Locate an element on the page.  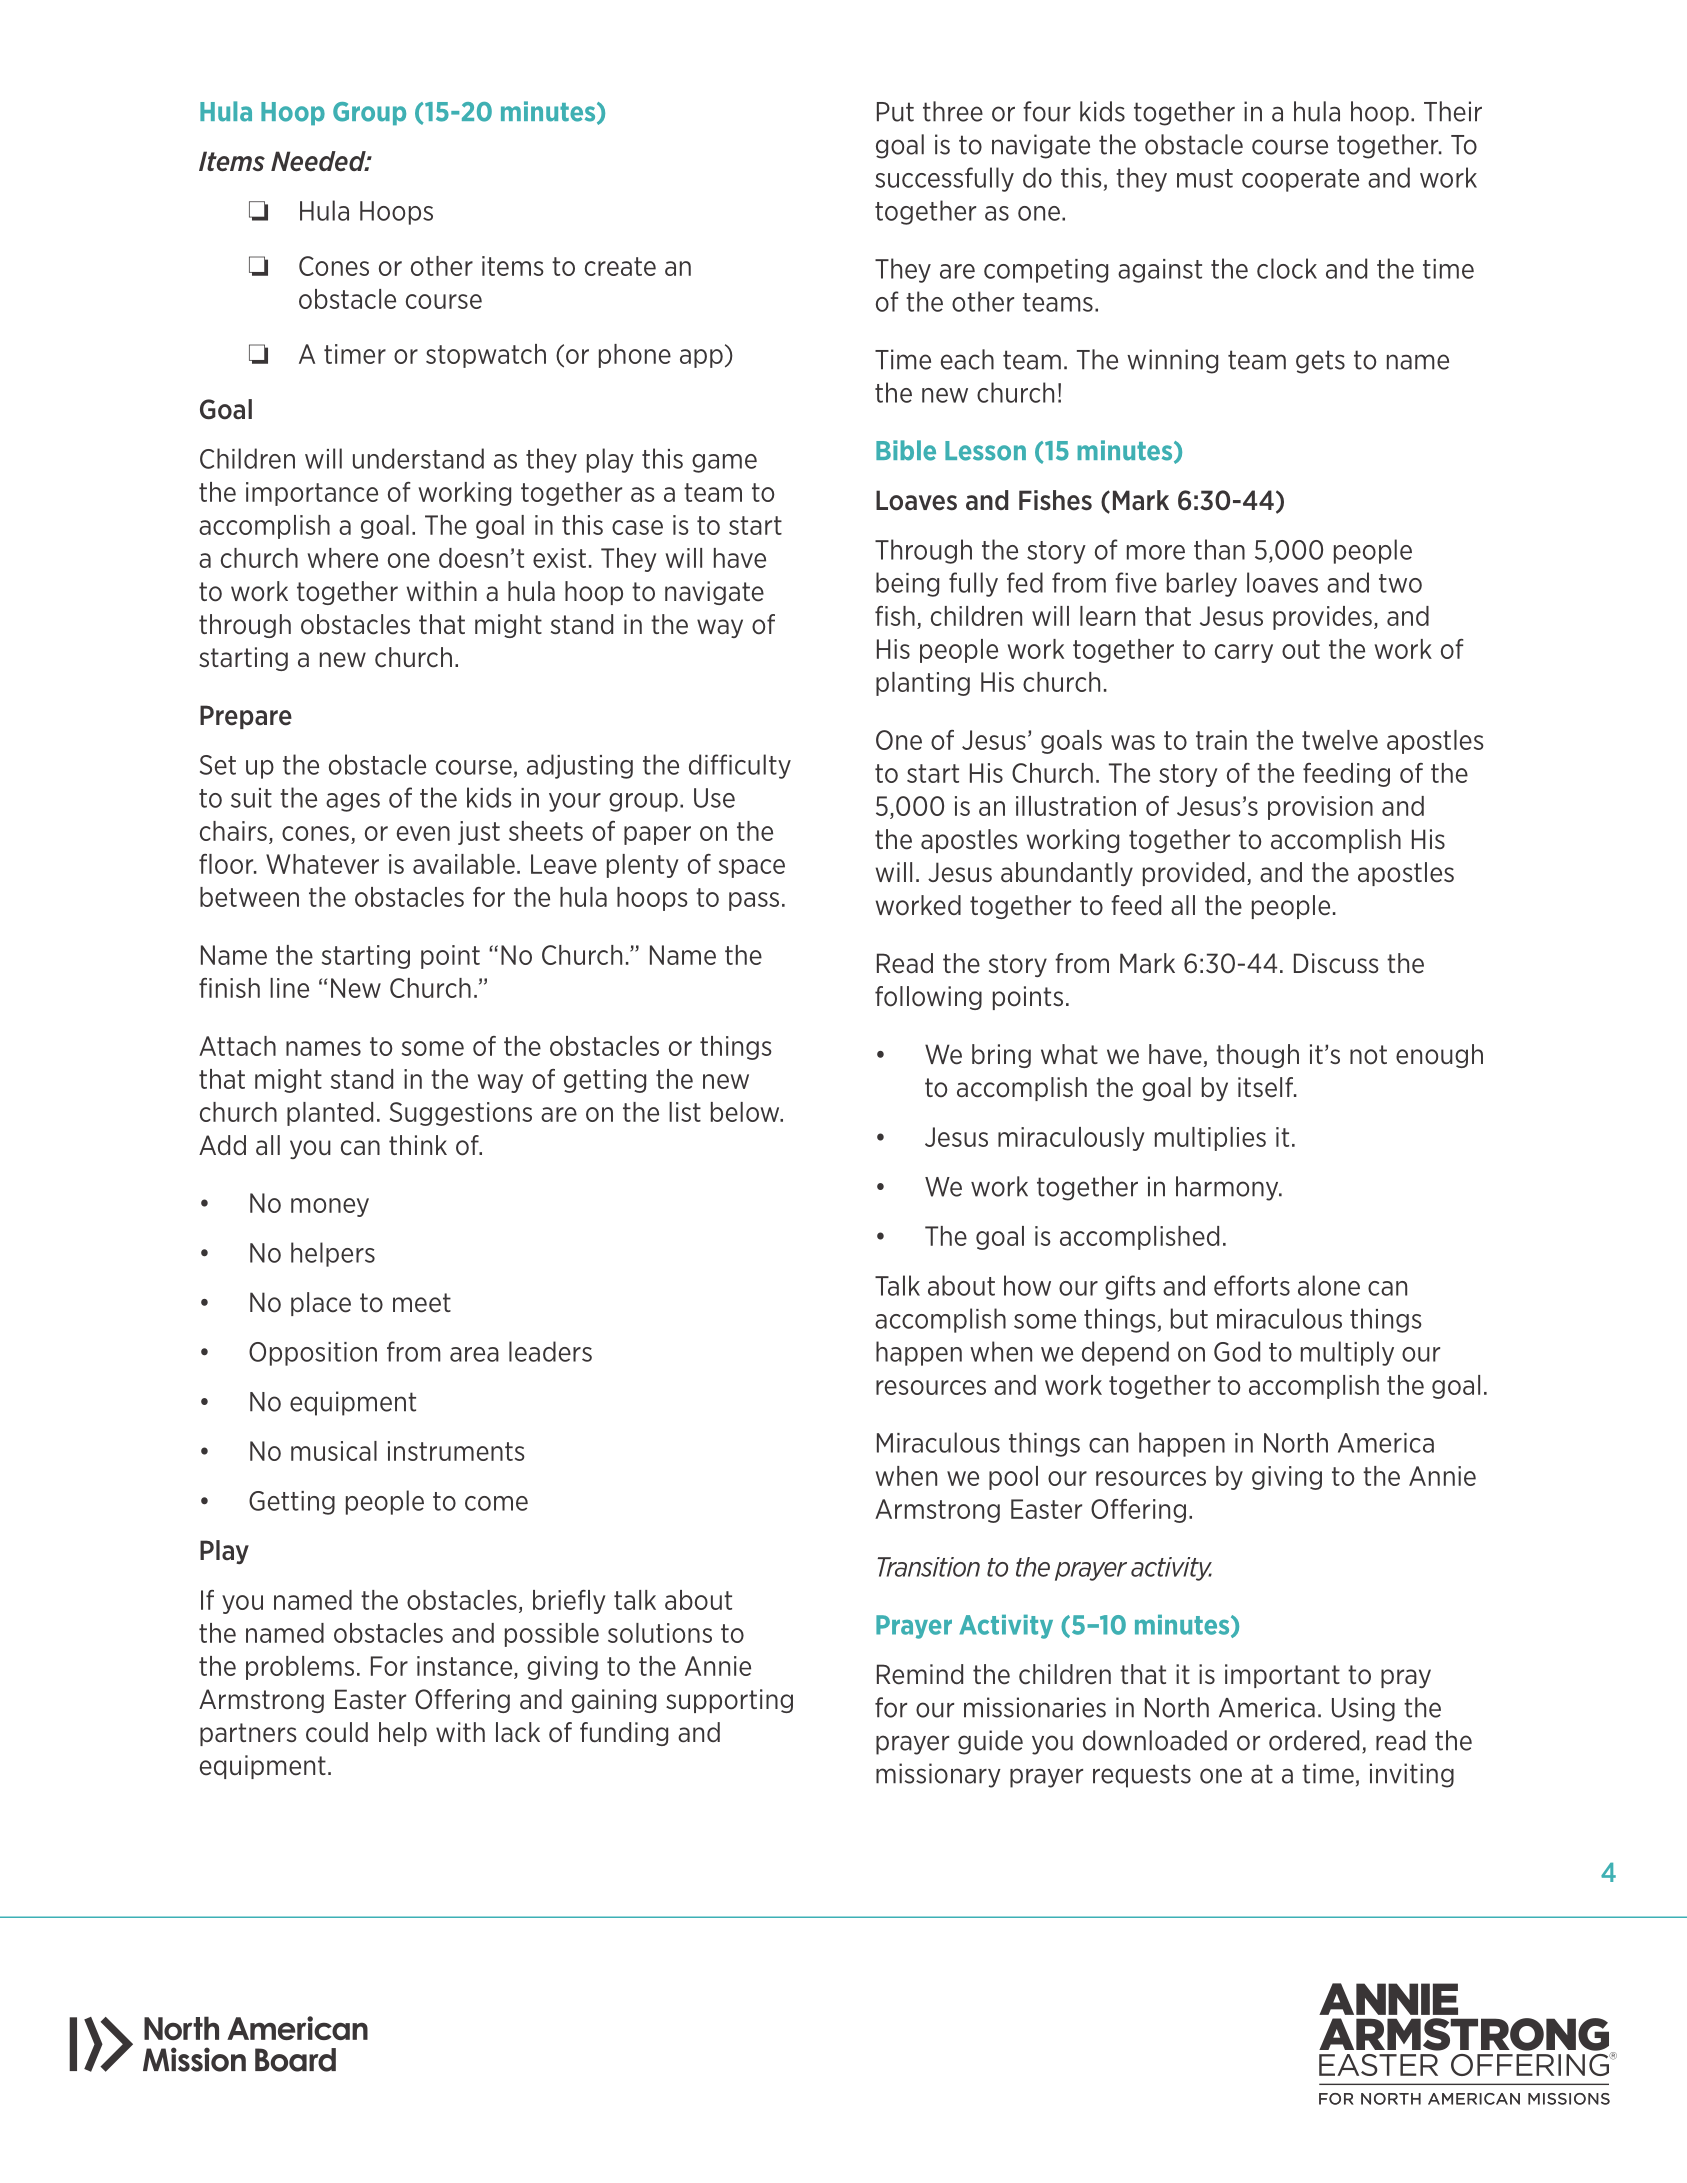
create is located at coordinates (620, 266).
